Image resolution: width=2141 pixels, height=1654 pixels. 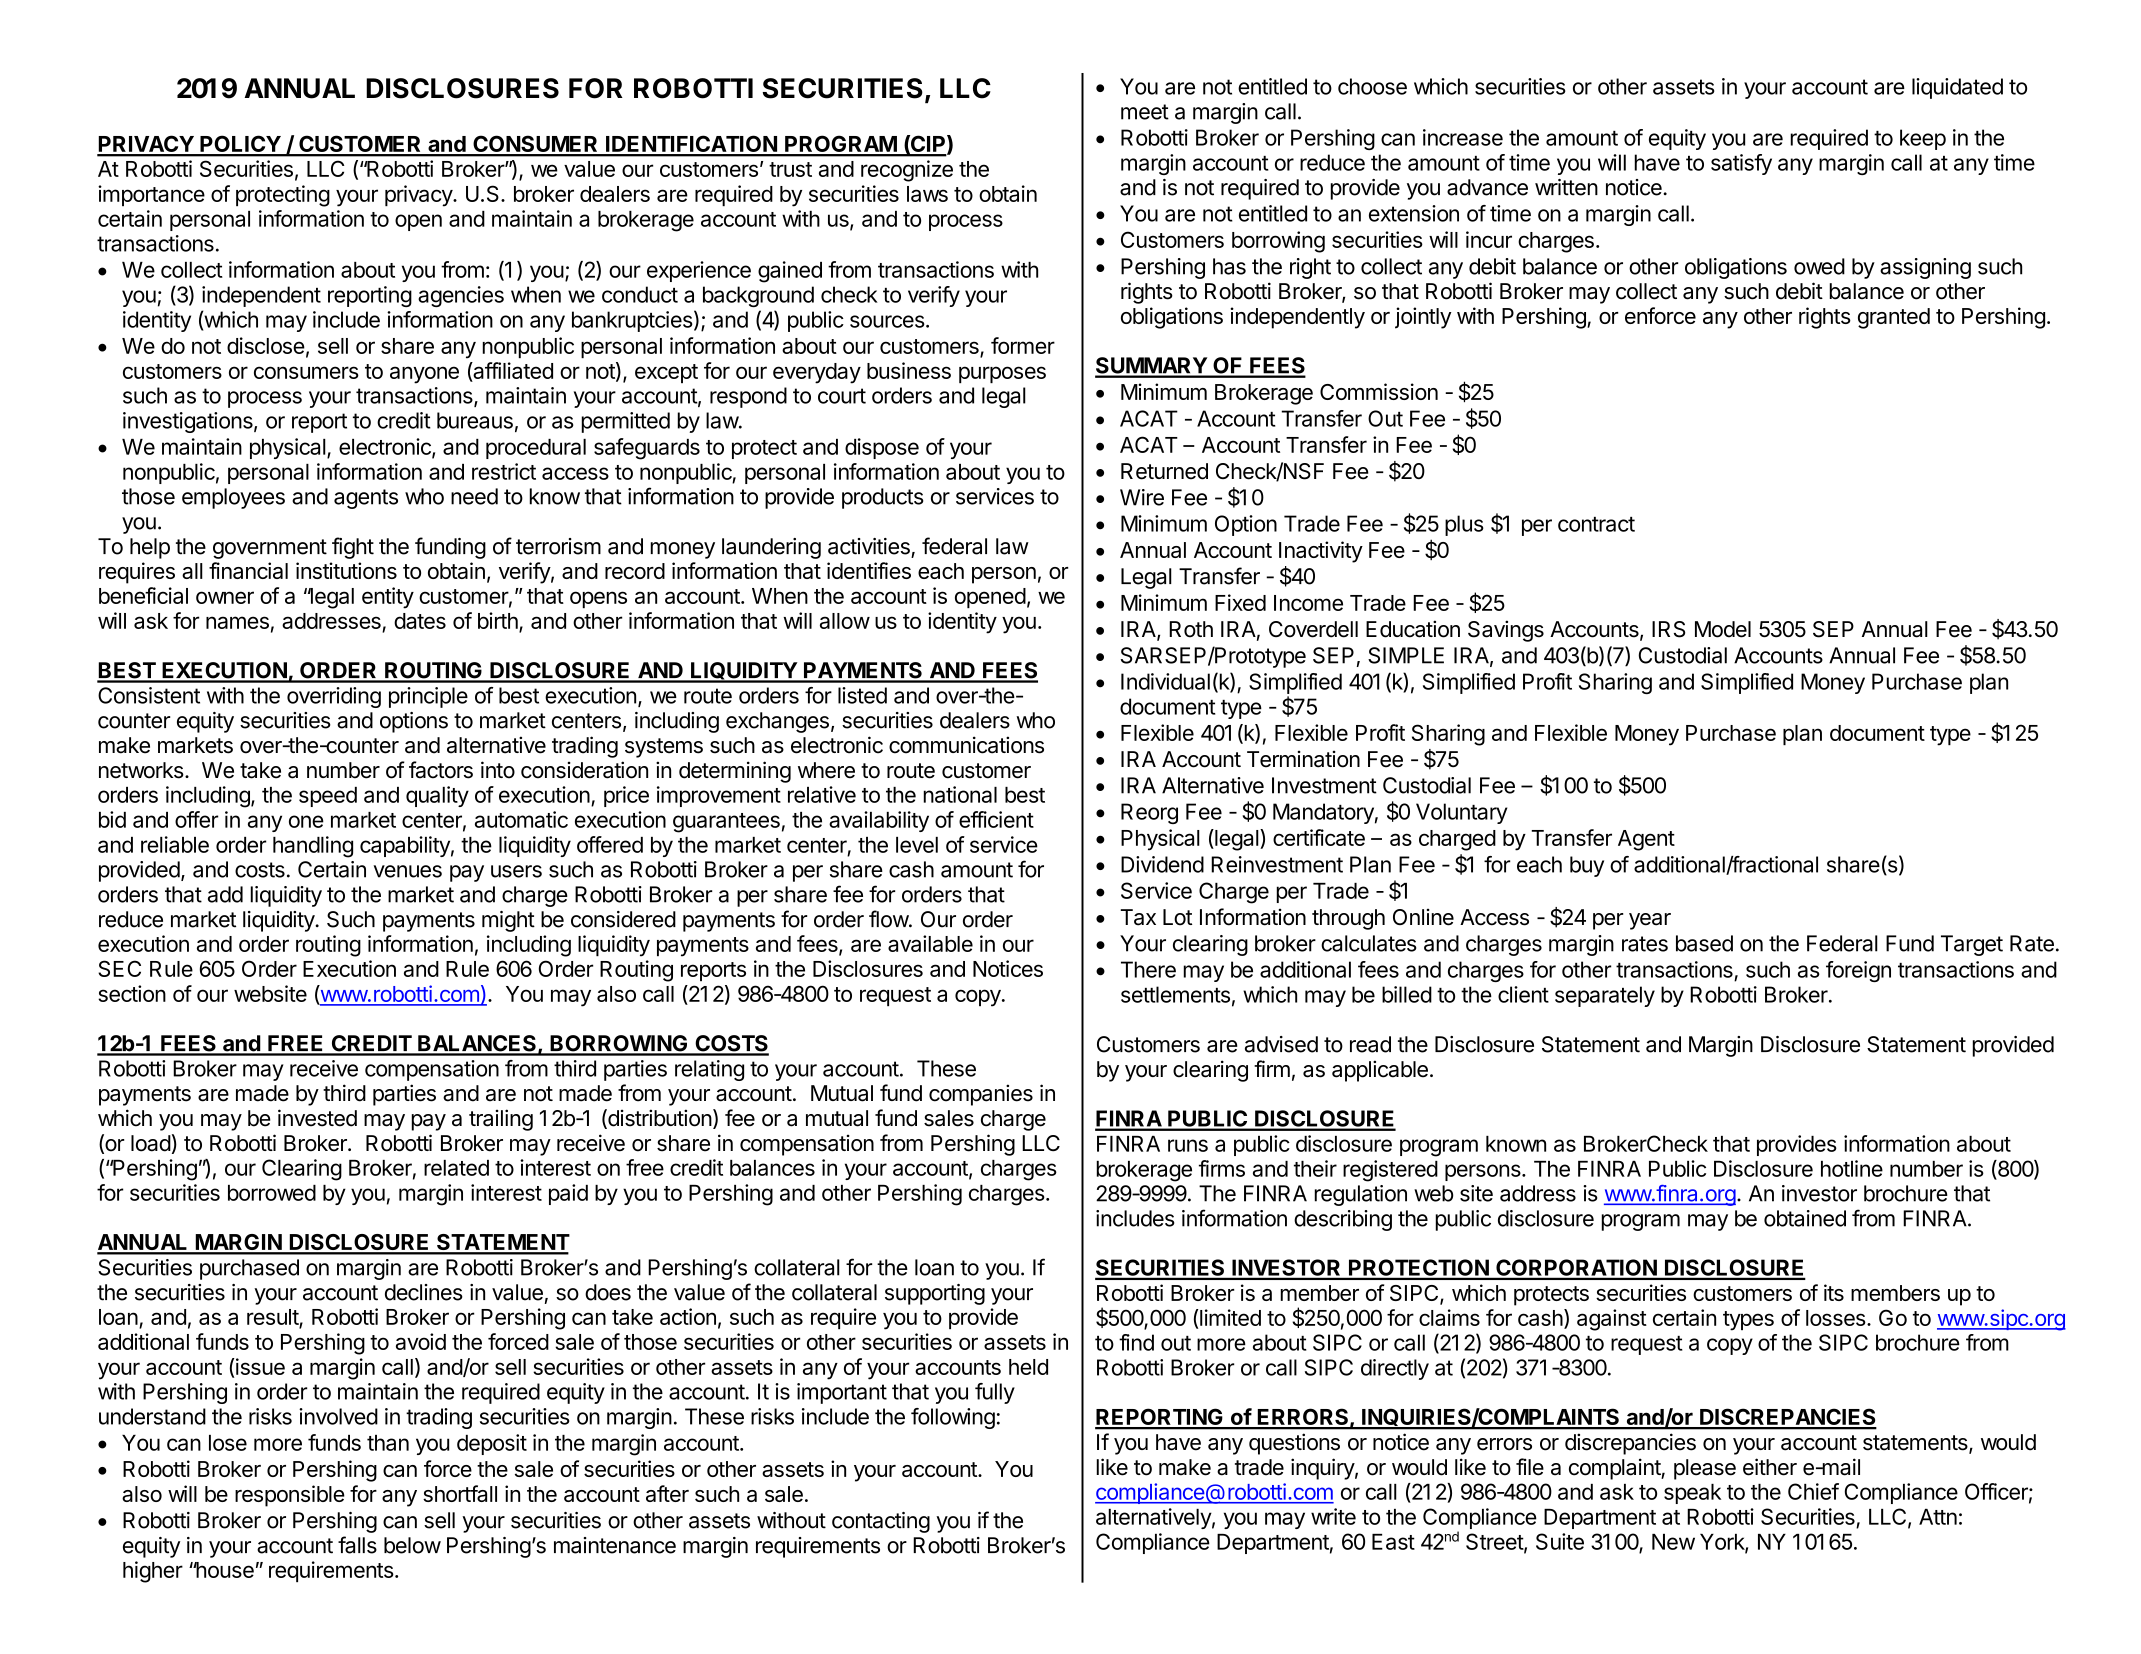 What do you see at coordinates (1587, 866) in the screenshot?
I see `buy` at bounding box center [1587, 866].
